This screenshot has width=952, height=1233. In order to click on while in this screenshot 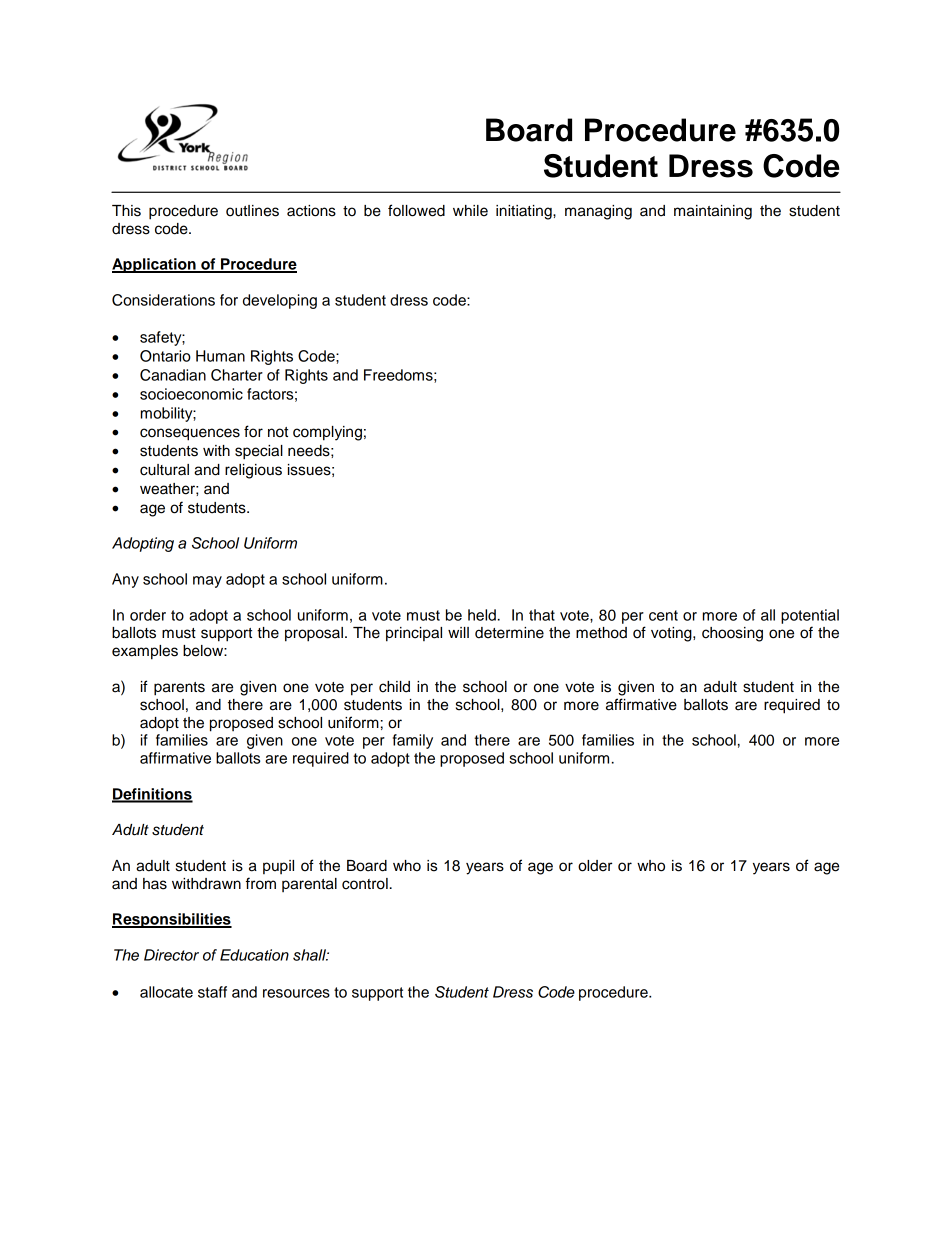, I will do `click(470, 211)`.
